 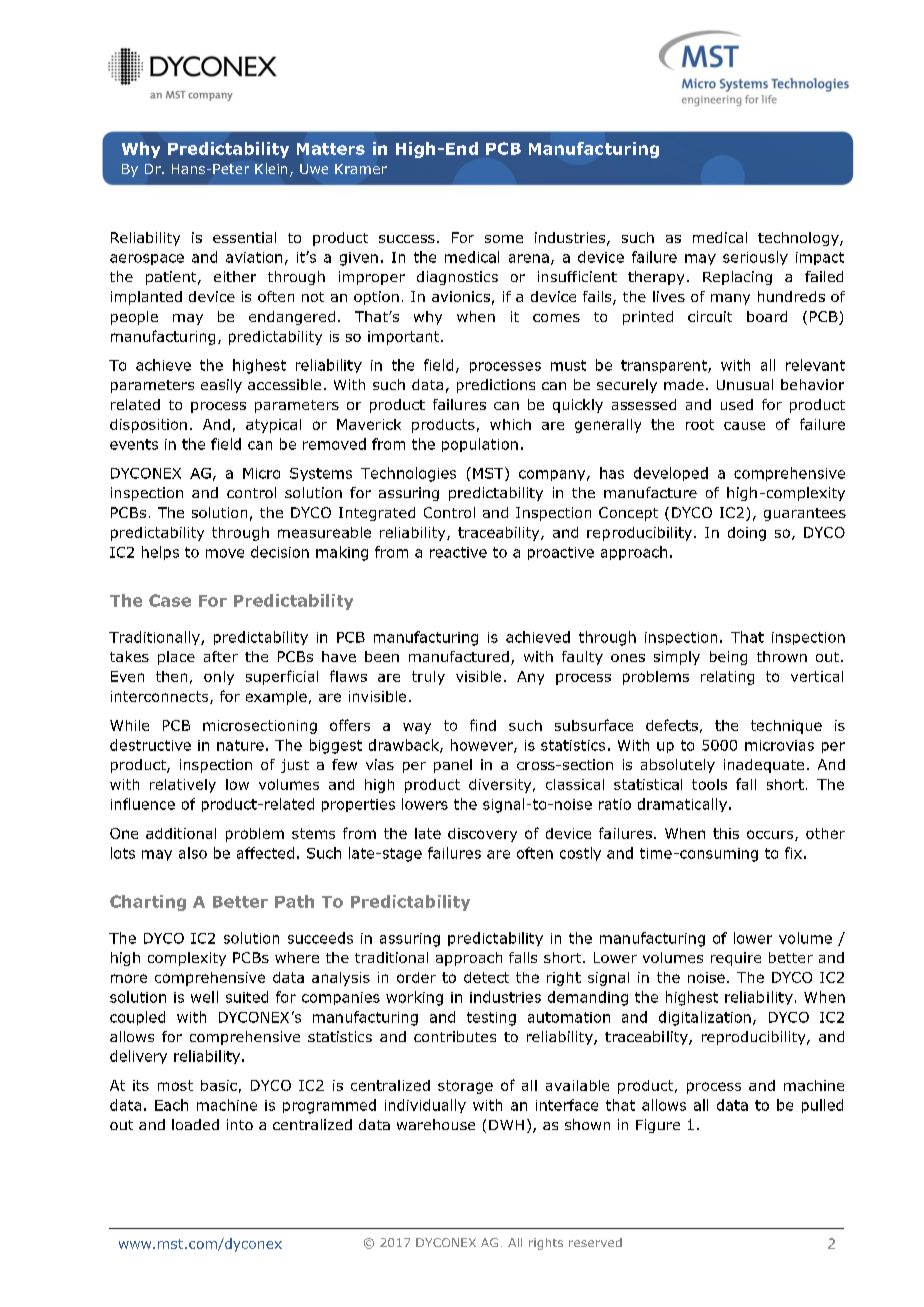 I want to click on digitalization, so click(x=705, y=1018).
